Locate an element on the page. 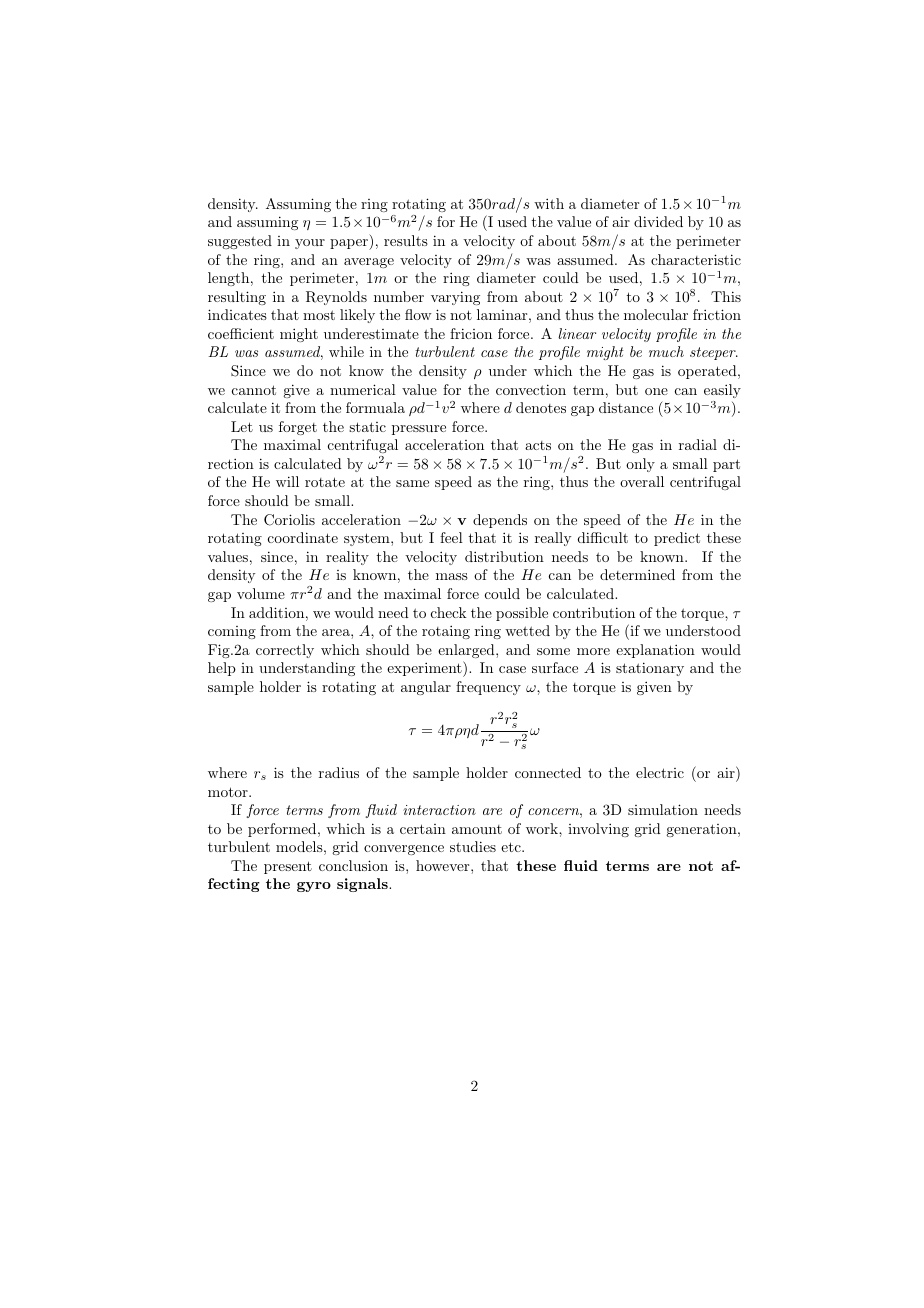 This image has height=1308, width=924. enlarged is located at coordinates (467, 651).
